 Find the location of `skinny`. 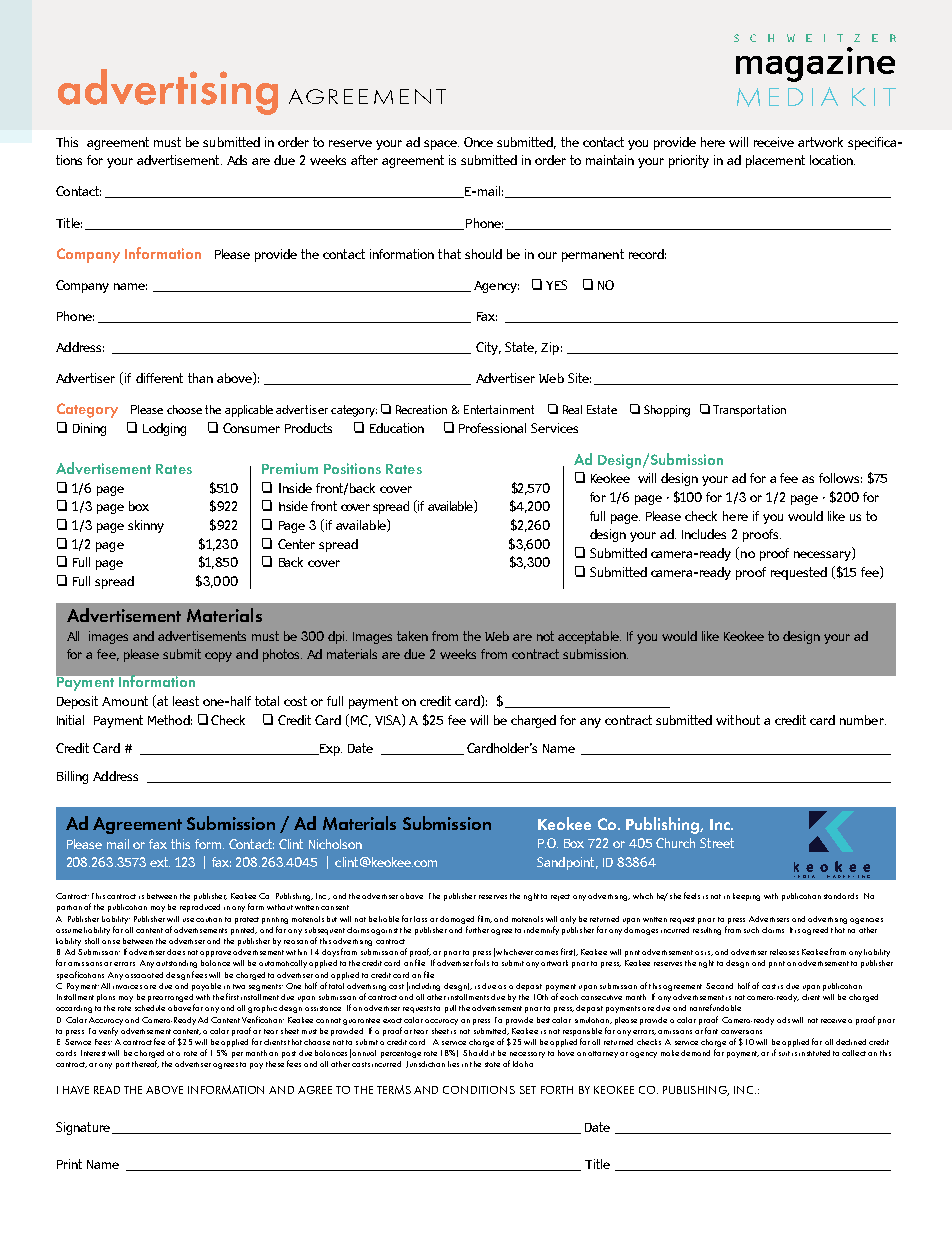

skinny is located at coordinates (146, 526).
